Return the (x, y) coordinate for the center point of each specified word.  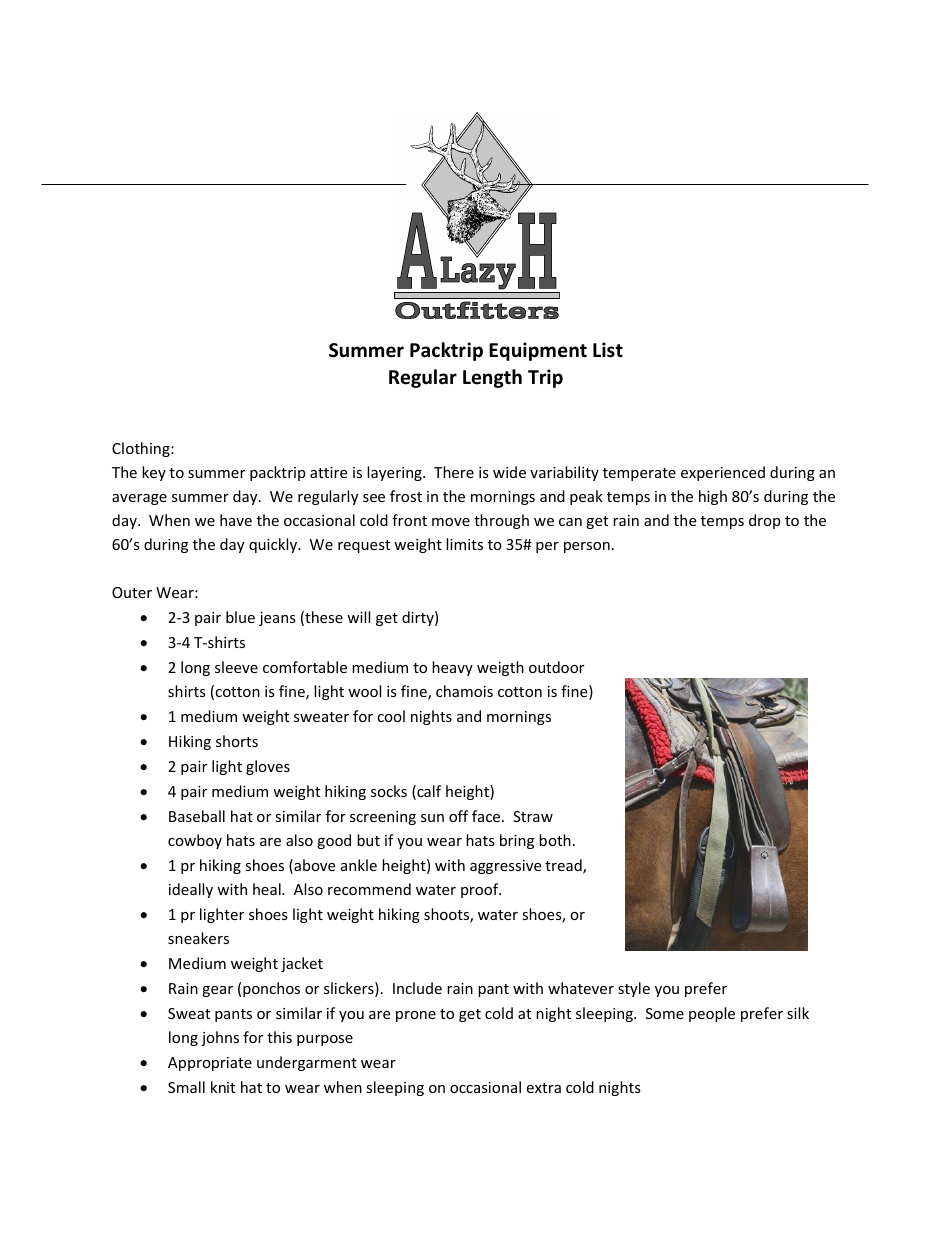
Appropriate (210, 1064)
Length (492, 378)
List (608, 350)
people (712, 1014)
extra (543, 1088)
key (154, 473)
